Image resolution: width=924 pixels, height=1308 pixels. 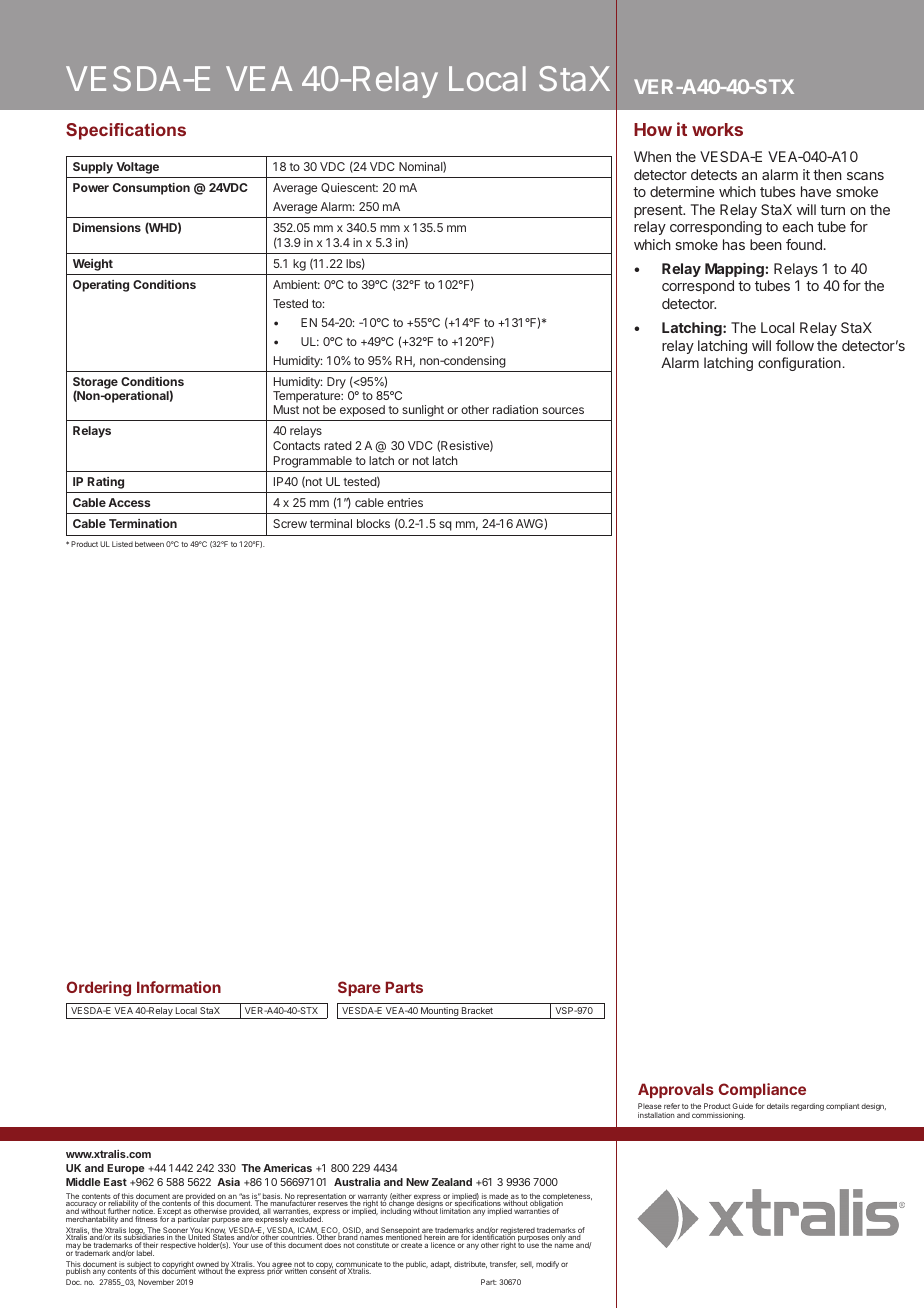 What do you see at coordinates (149, 544) in the screenshot?
I see `between` at bounding box center [149, 544].
